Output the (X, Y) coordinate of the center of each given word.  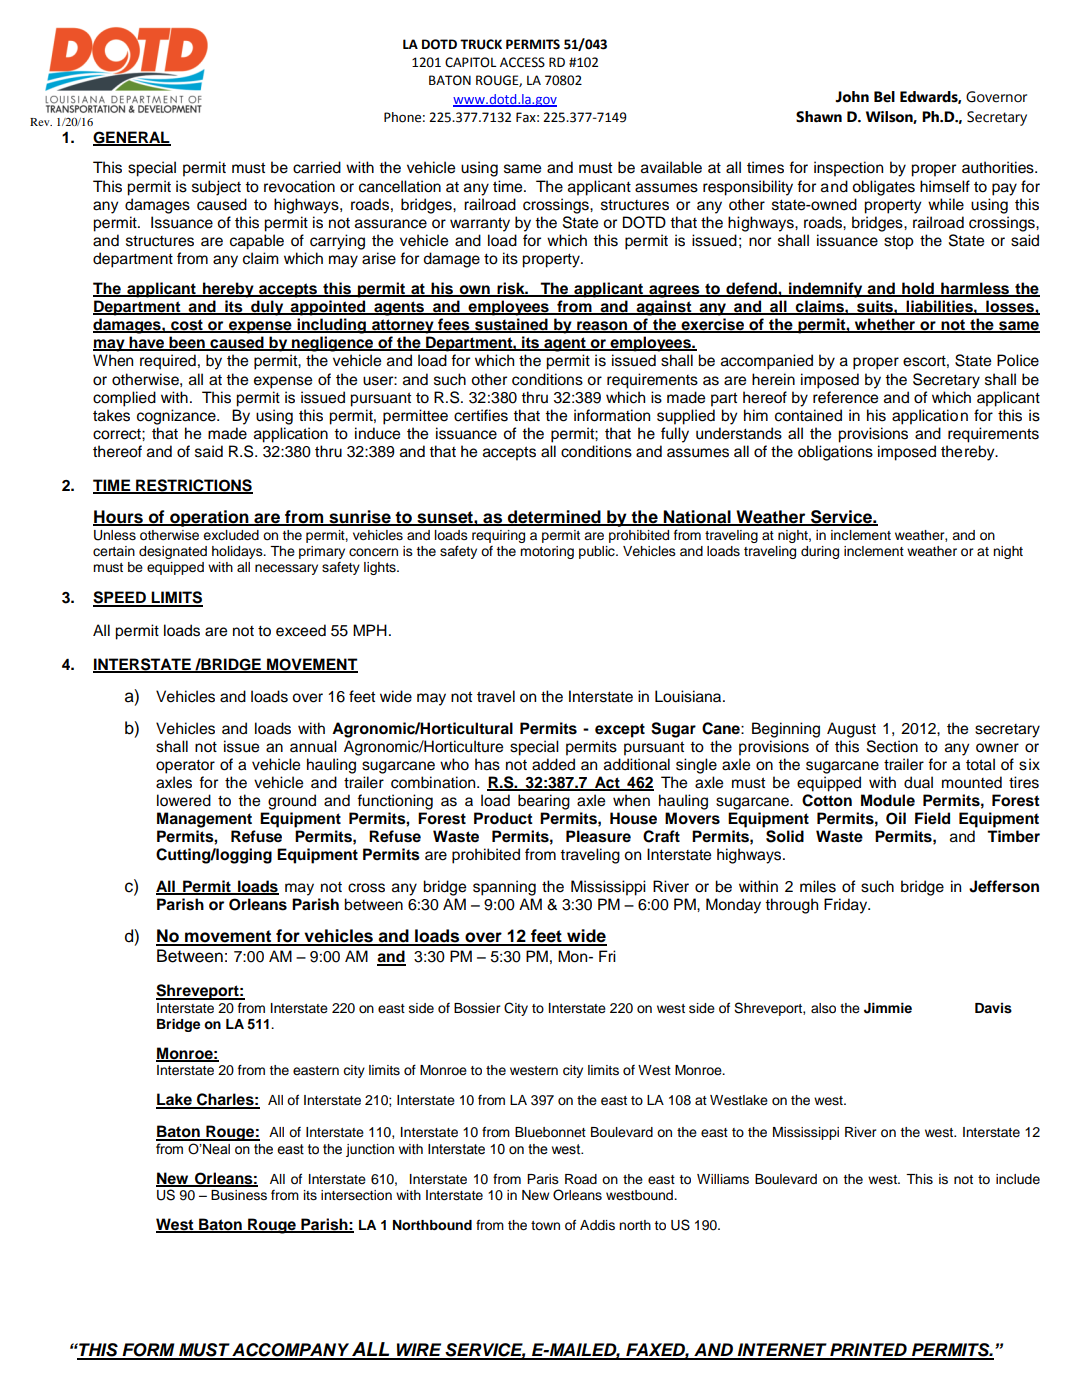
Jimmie (888, 1008)
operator (185, 766)
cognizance (177, 417)
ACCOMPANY (291, 1351)
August (851, 730)
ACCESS (522, 62)
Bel (884, 97)
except (620, 730)
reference (845, 397)
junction (370, 1150)
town (545, 1226)
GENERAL (132, 138)
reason (602, 327)
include (1018, 1179)
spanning (504, 888)
